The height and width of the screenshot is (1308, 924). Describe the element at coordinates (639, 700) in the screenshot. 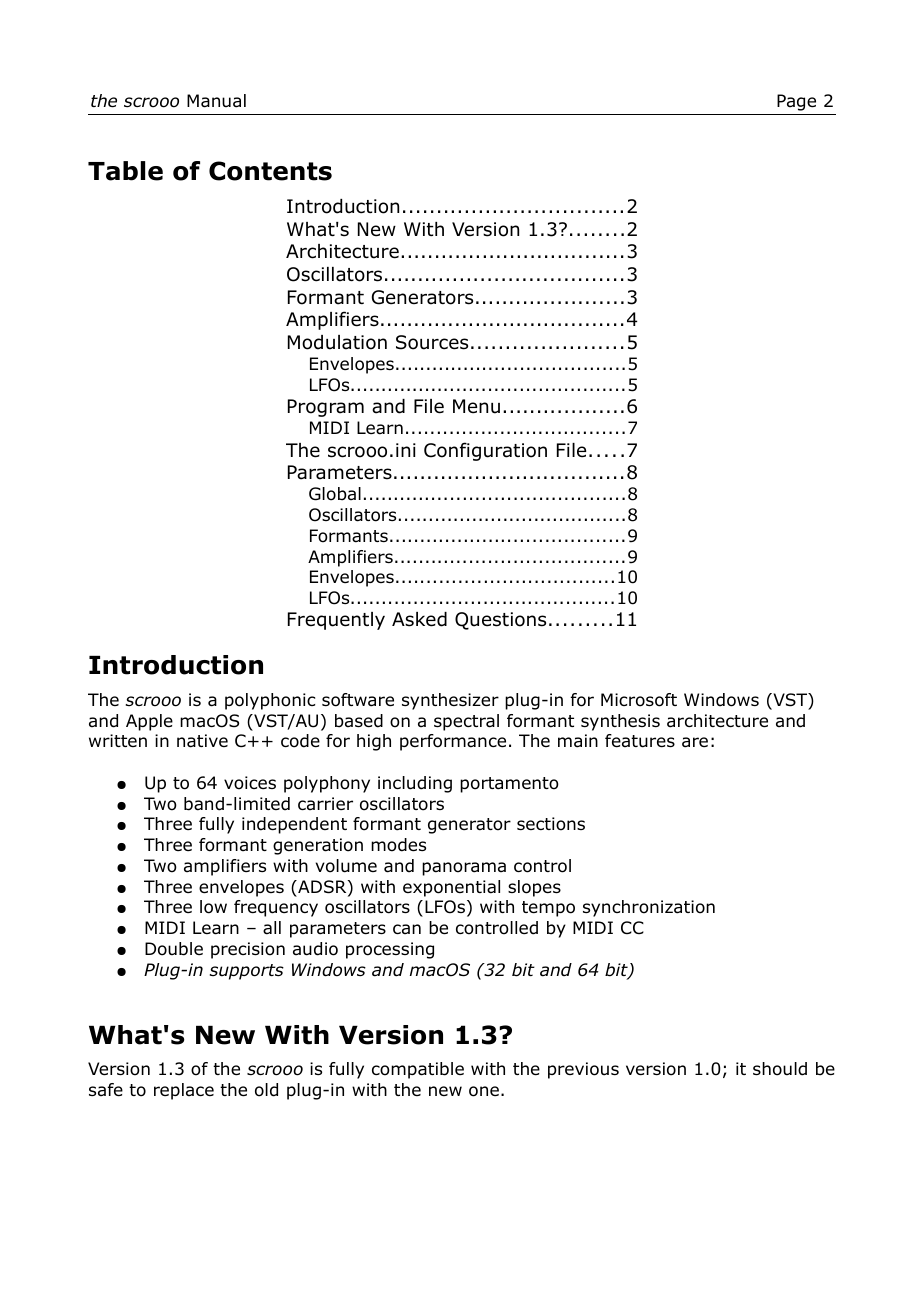

I see `Microsoft` at that location.
